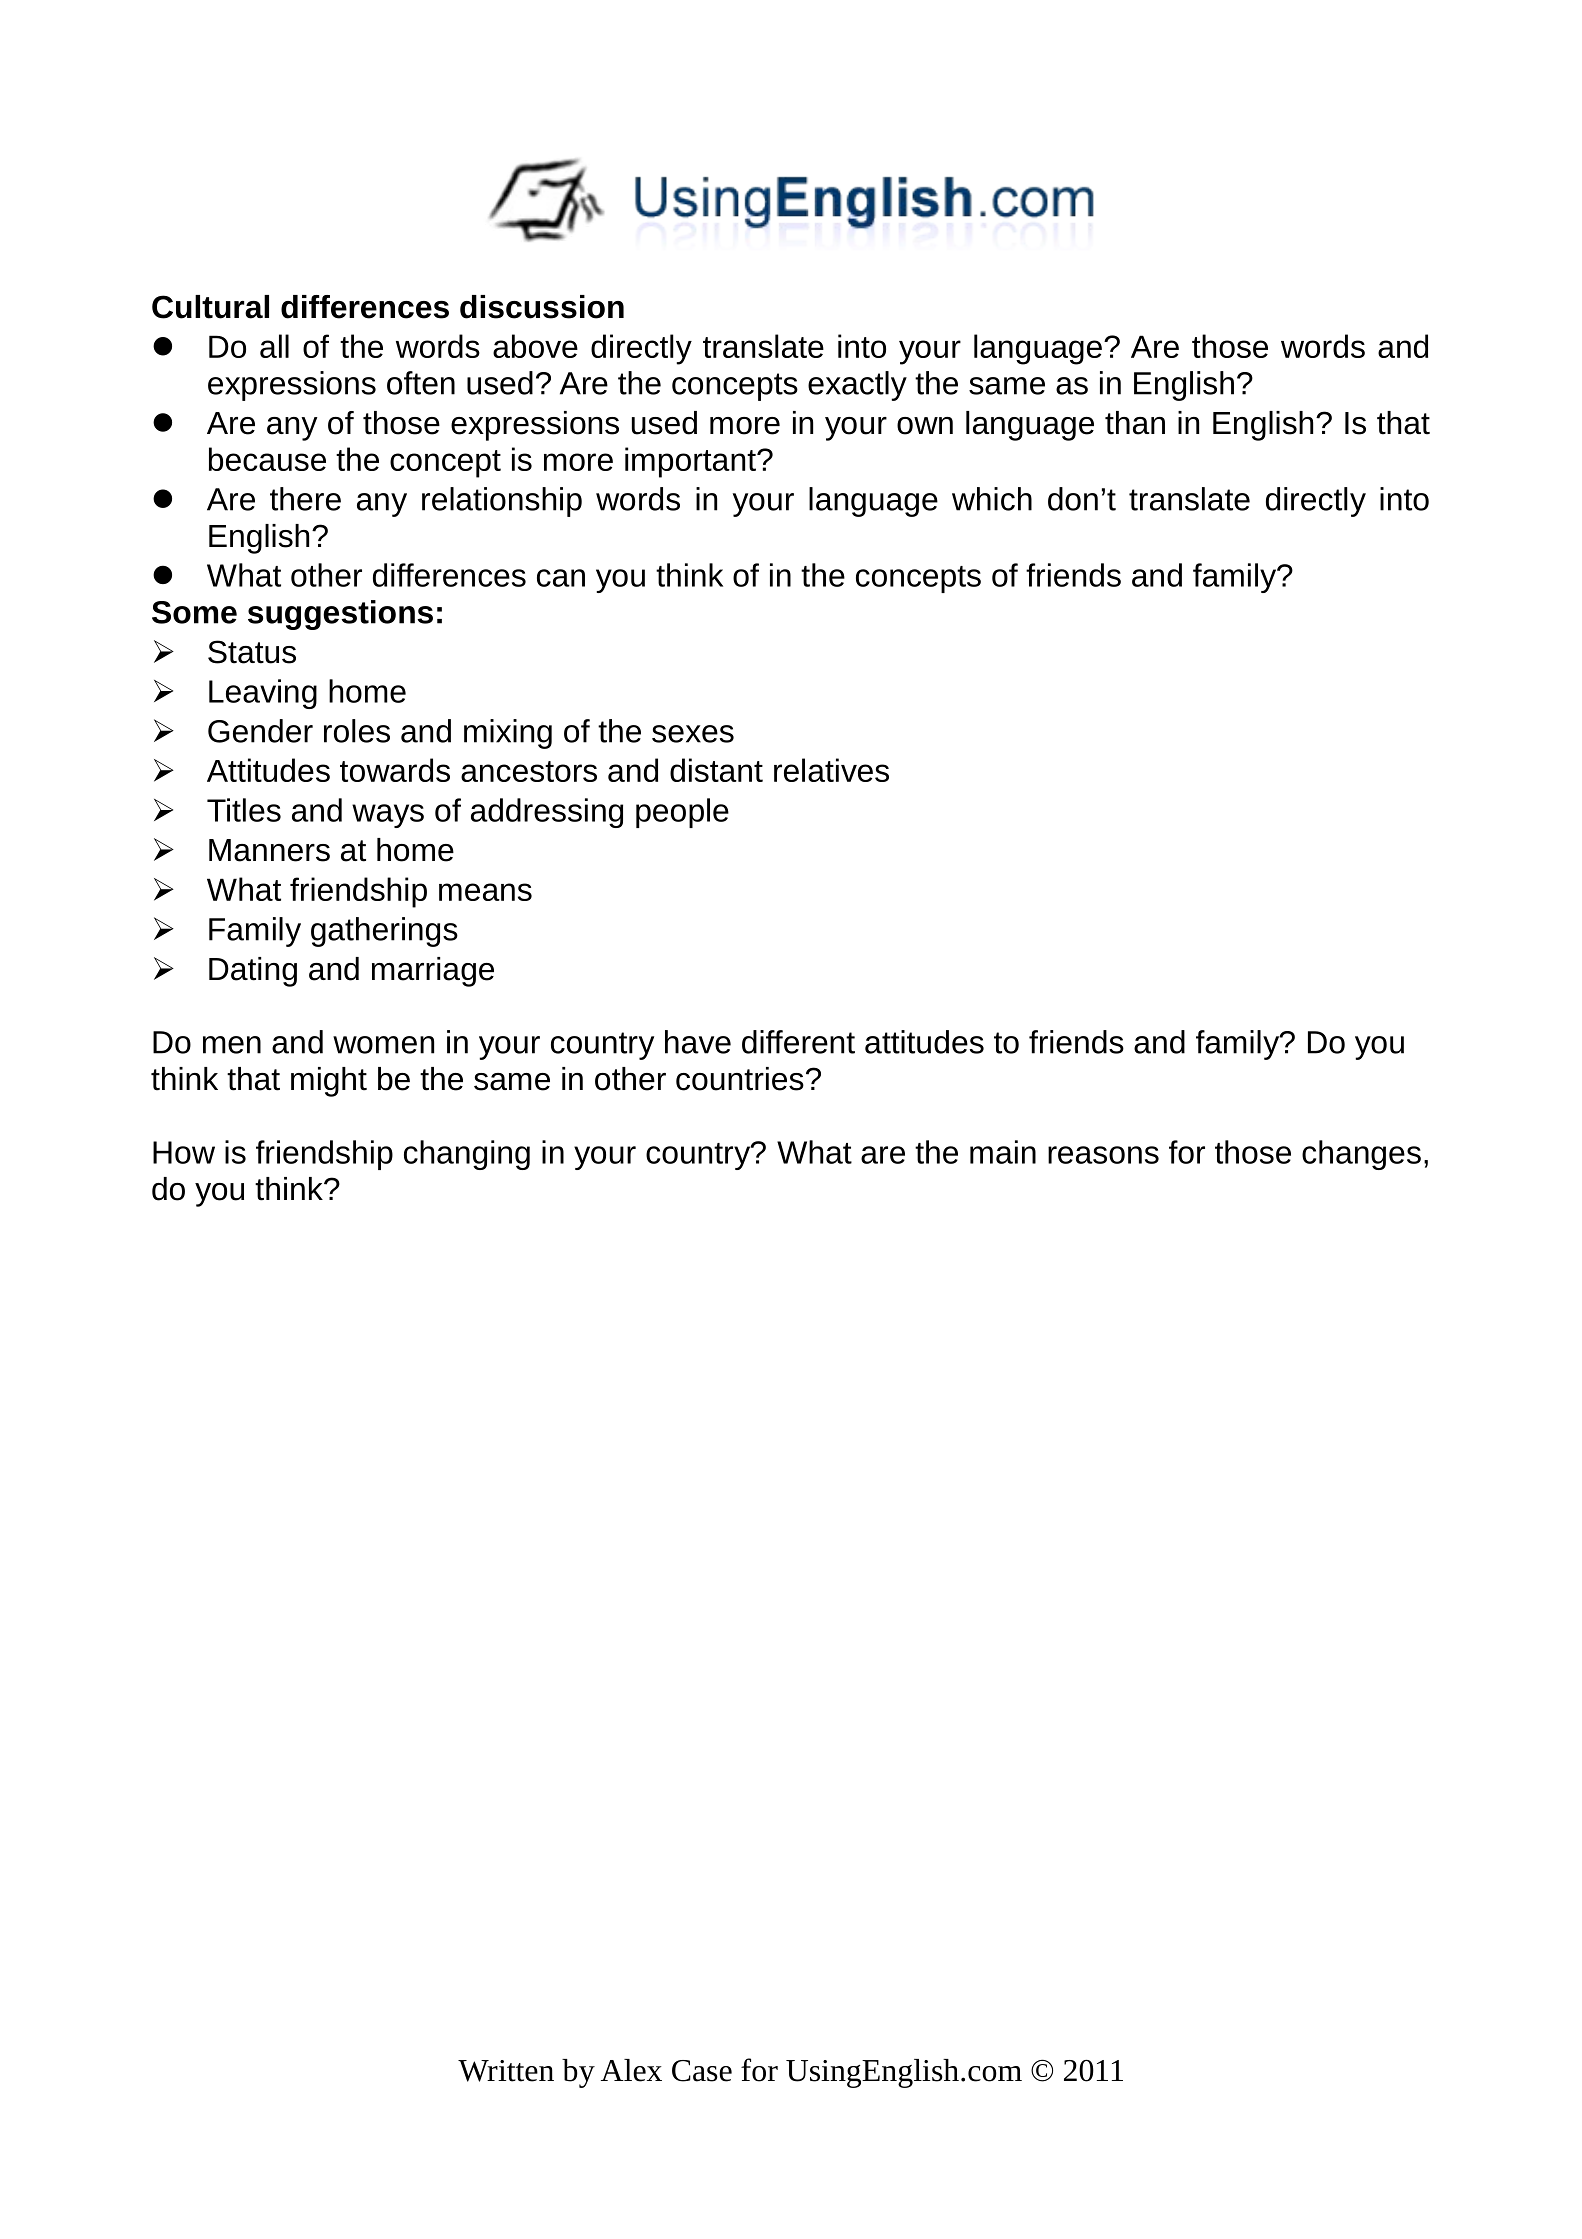  I want to click on Written, so click(506, 2071).
